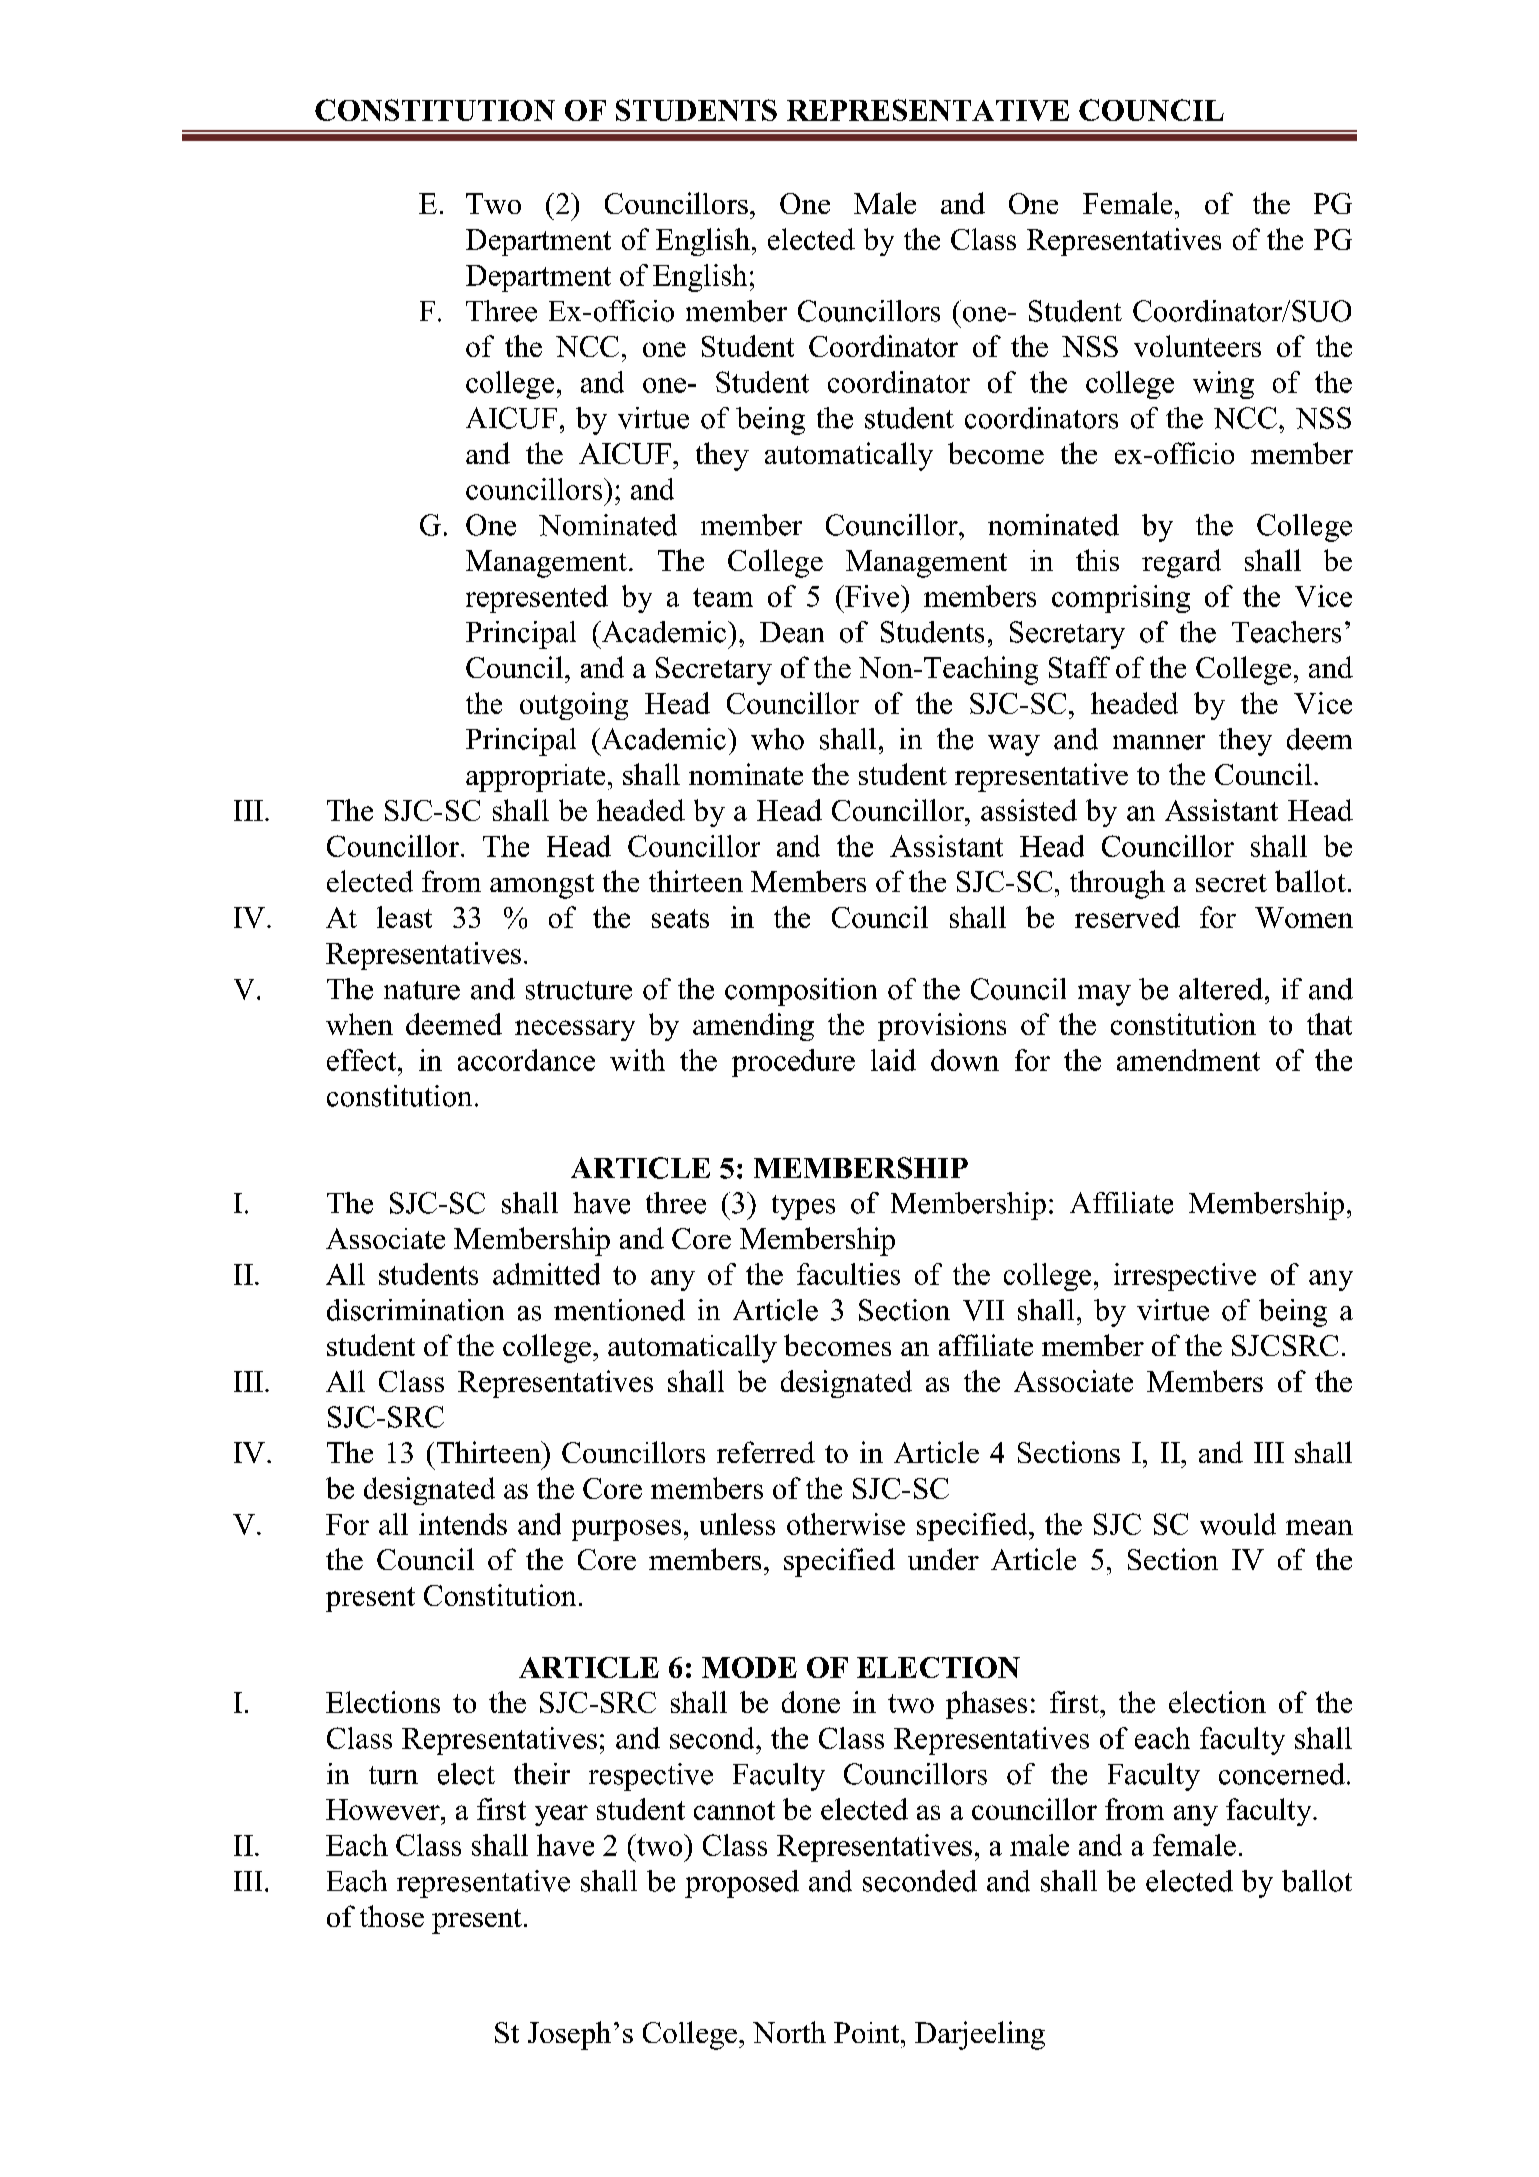 This screenshot has width=1539, height=2177. Describe the element at coordinates (1221, 989) in the screenshot. I see `altered` at that location.
